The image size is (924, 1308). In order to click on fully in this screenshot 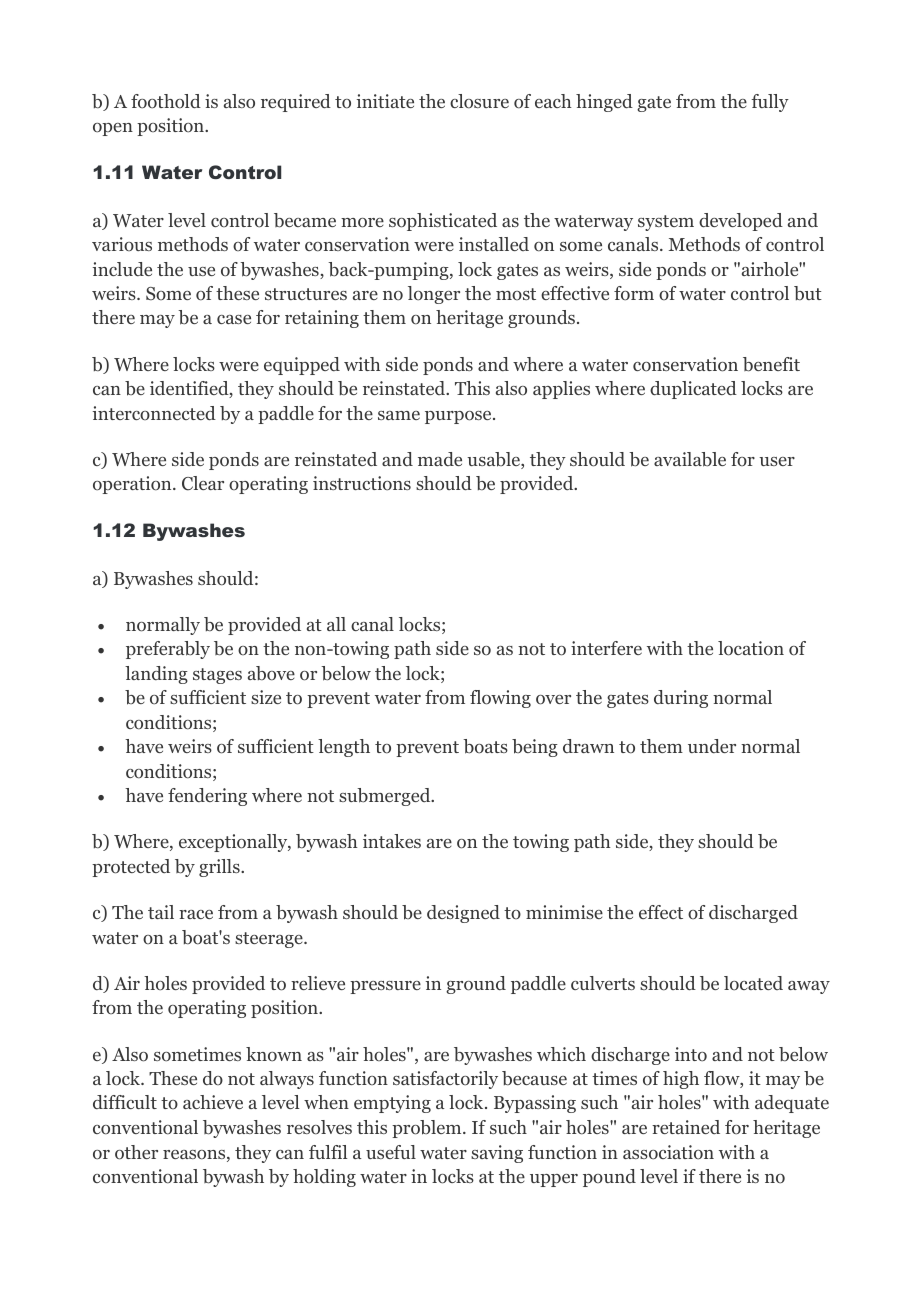, I will do `click(770, 103)`.
